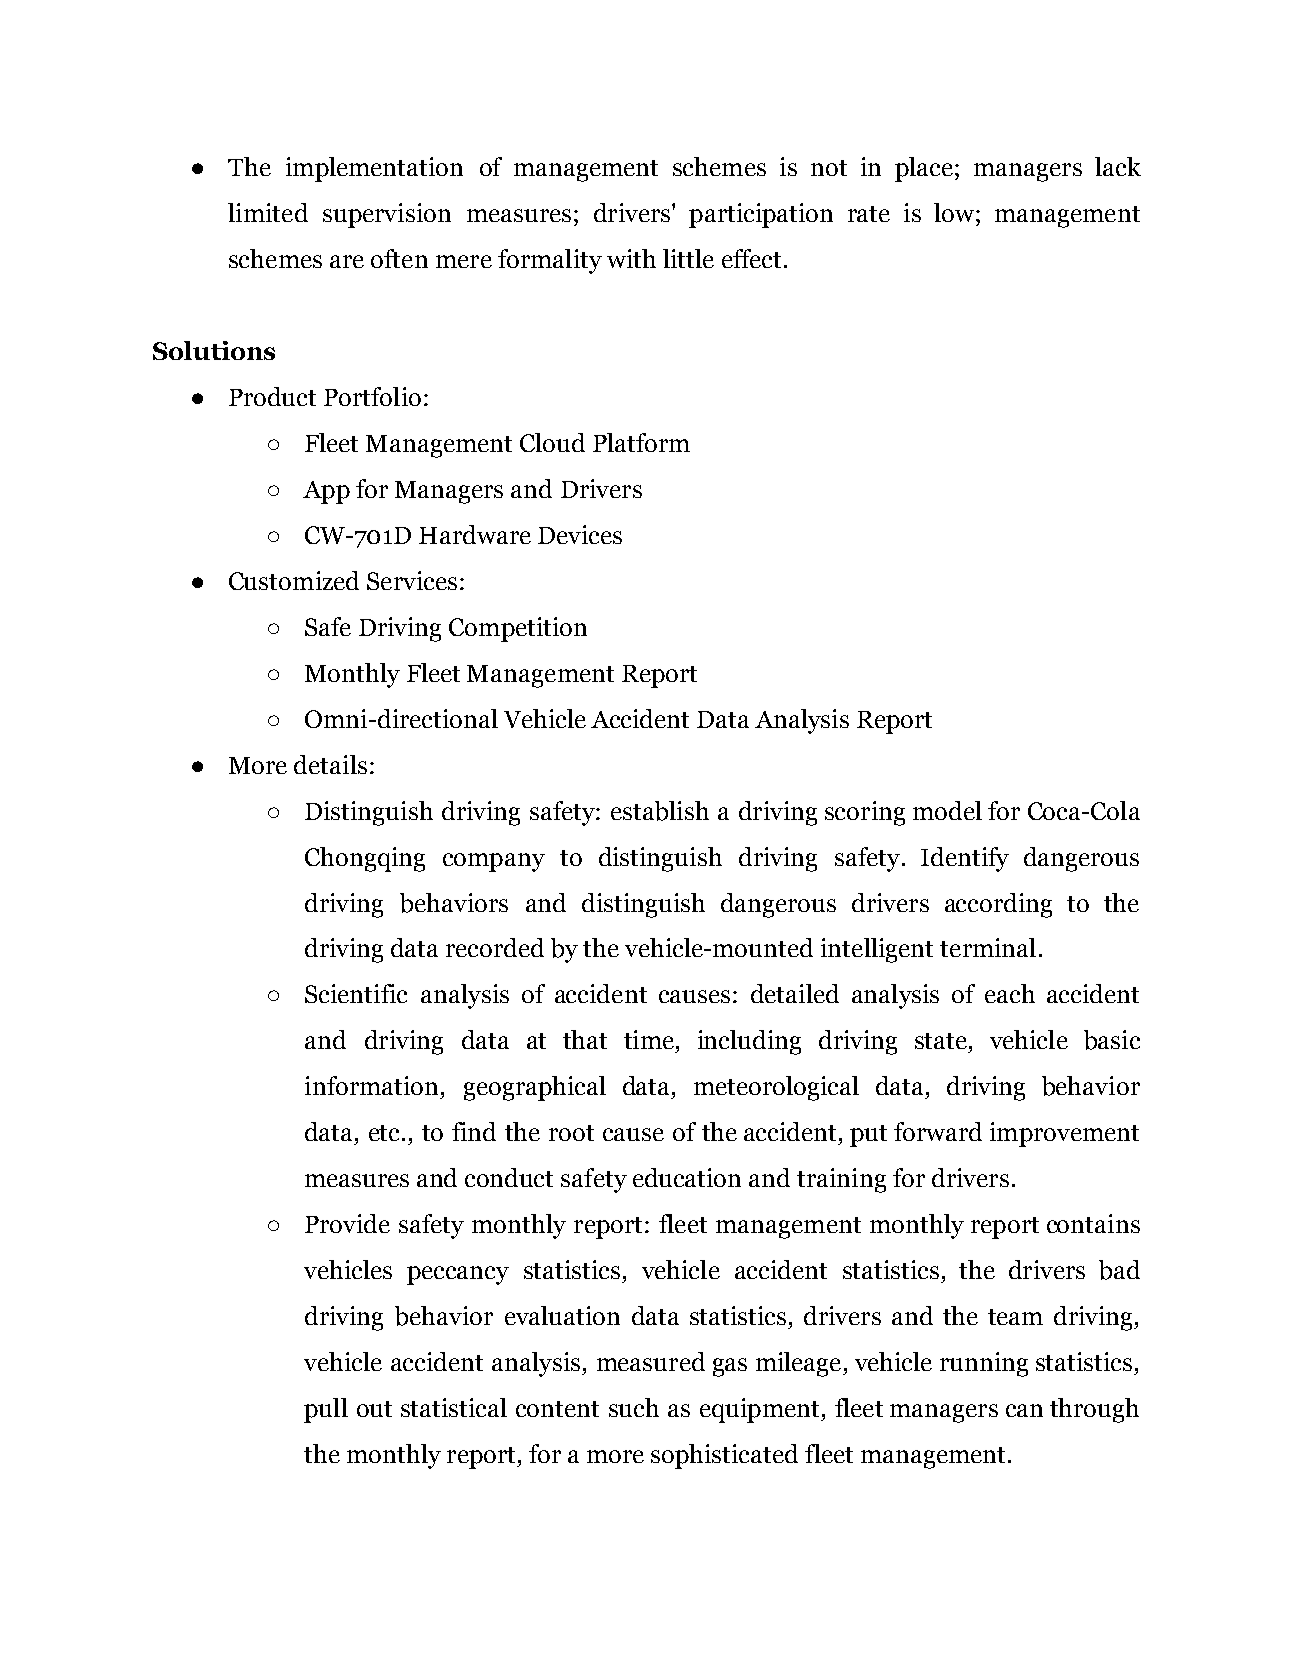 The height and width of the page is (1674, 1293). Describe the element at coordinates (326, 492) in the page. I see `App` at that location.
